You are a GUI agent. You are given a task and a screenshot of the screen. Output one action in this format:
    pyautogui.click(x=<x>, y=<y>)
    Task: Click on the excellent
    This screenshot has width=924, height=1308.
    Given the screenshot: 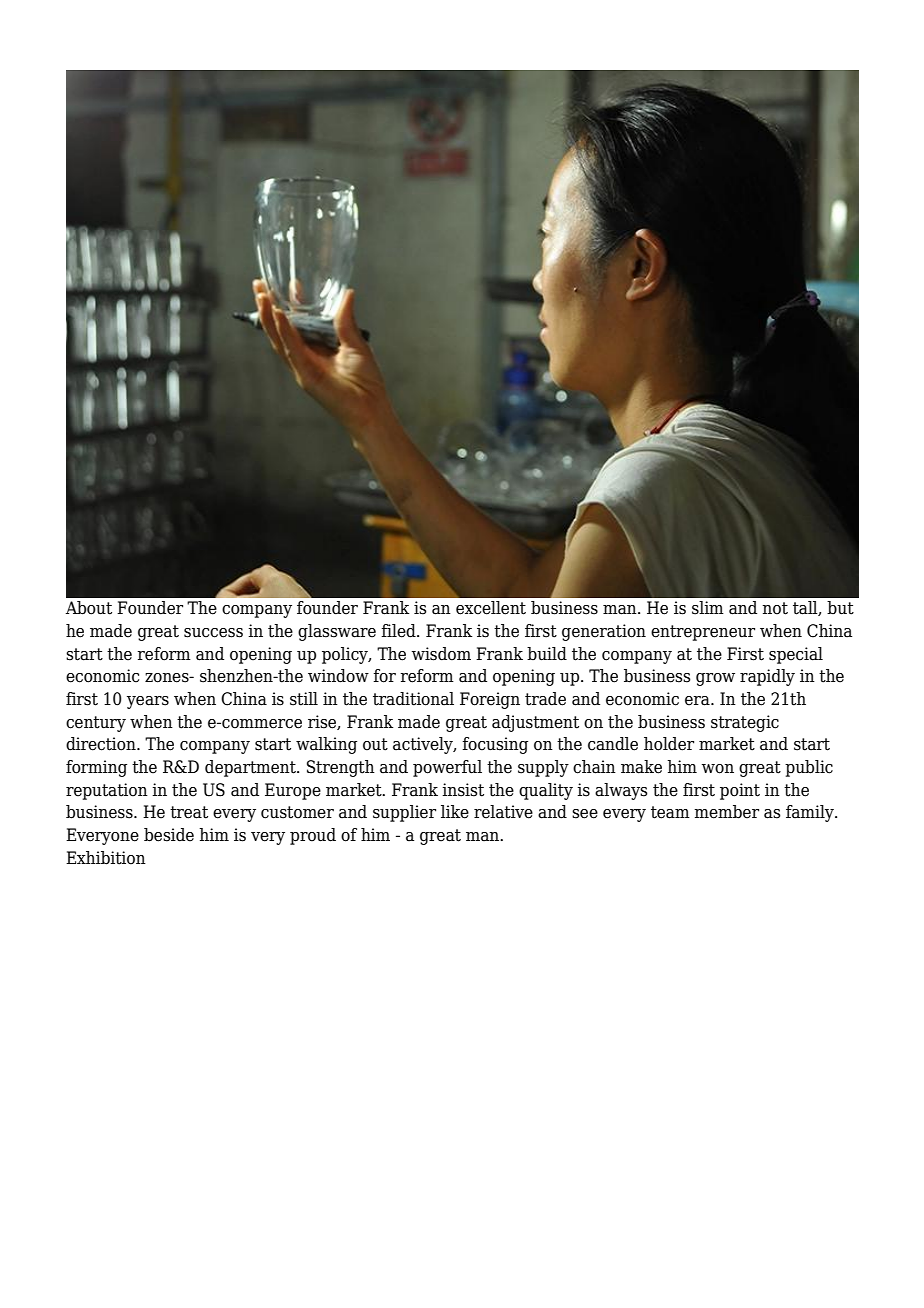 What is the action you would take?
    pyautogui.click(x=491, y=608)
